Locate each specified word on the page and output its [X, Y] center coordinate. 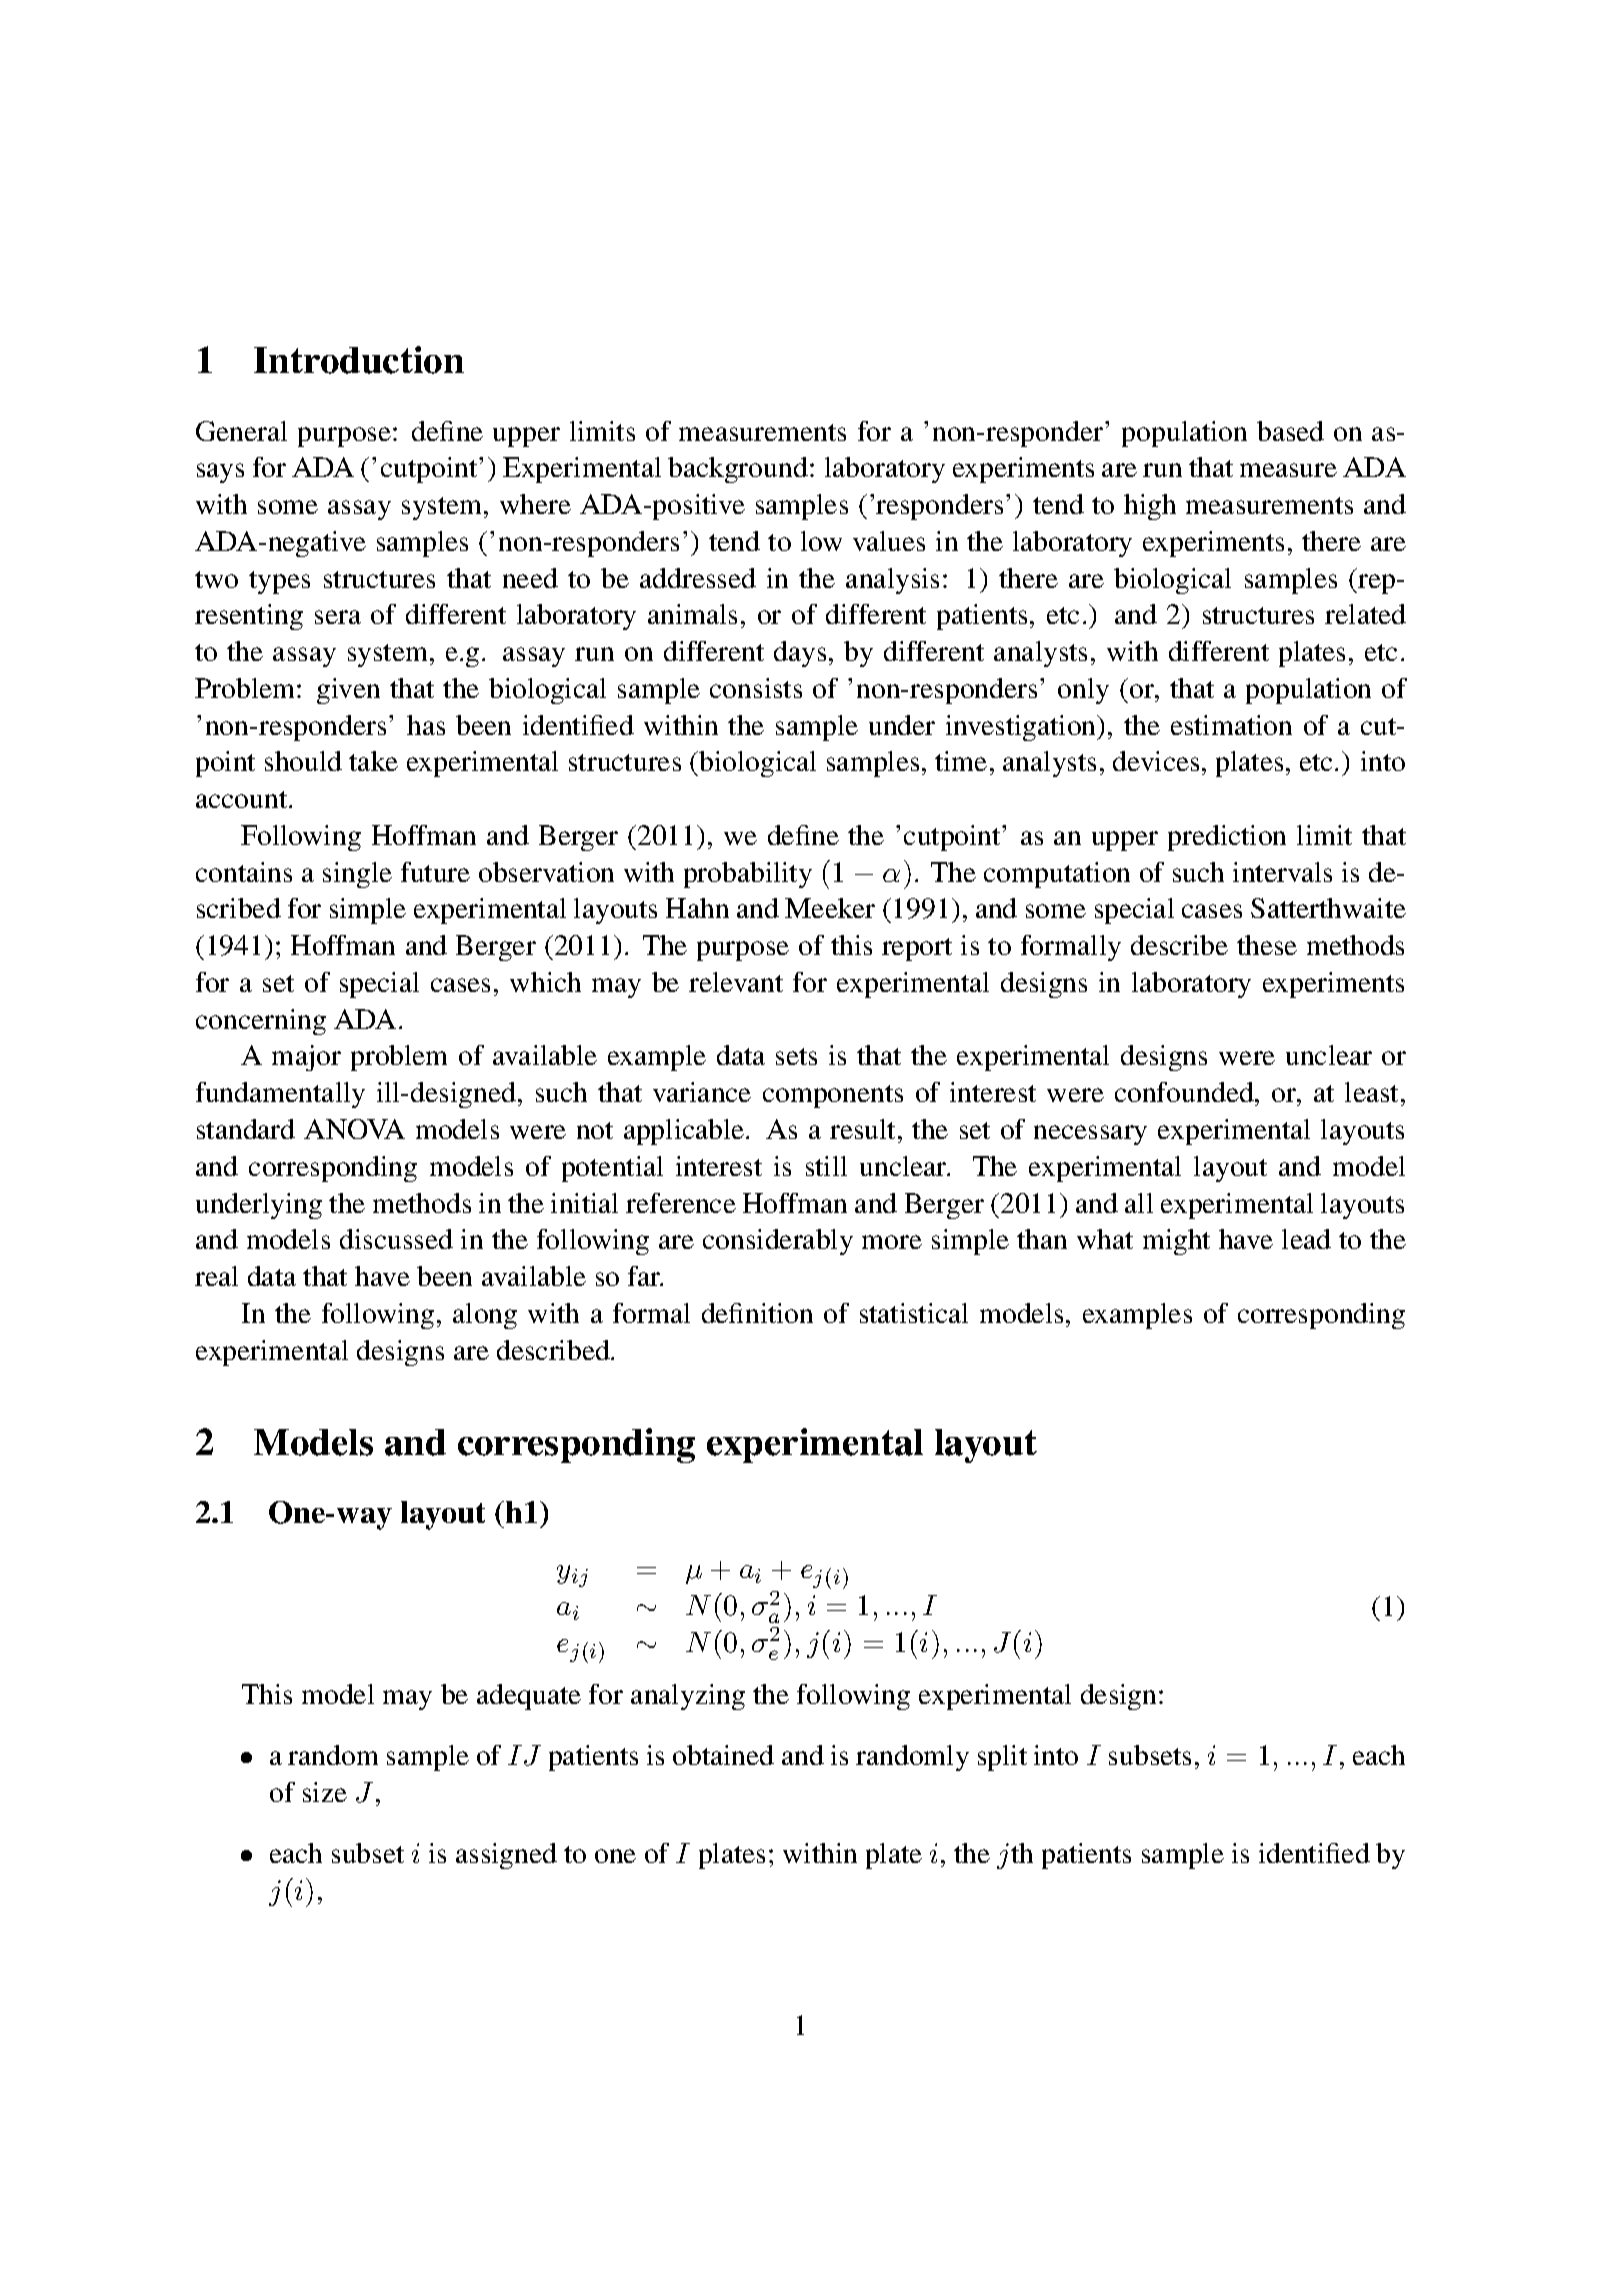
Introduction [359, 360]
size [325, 1792]
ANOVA [354, 1129]
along [485, 1316]
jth [1015, 1856]
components [833, 1096]
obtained [723, 1755]
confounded [1185, 1092]
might [1176, 1242]
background [738, 470]
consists [756, 688]
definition [757, 1313]
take [373, 761]
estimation [1231, 725]
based [1290, 431]
